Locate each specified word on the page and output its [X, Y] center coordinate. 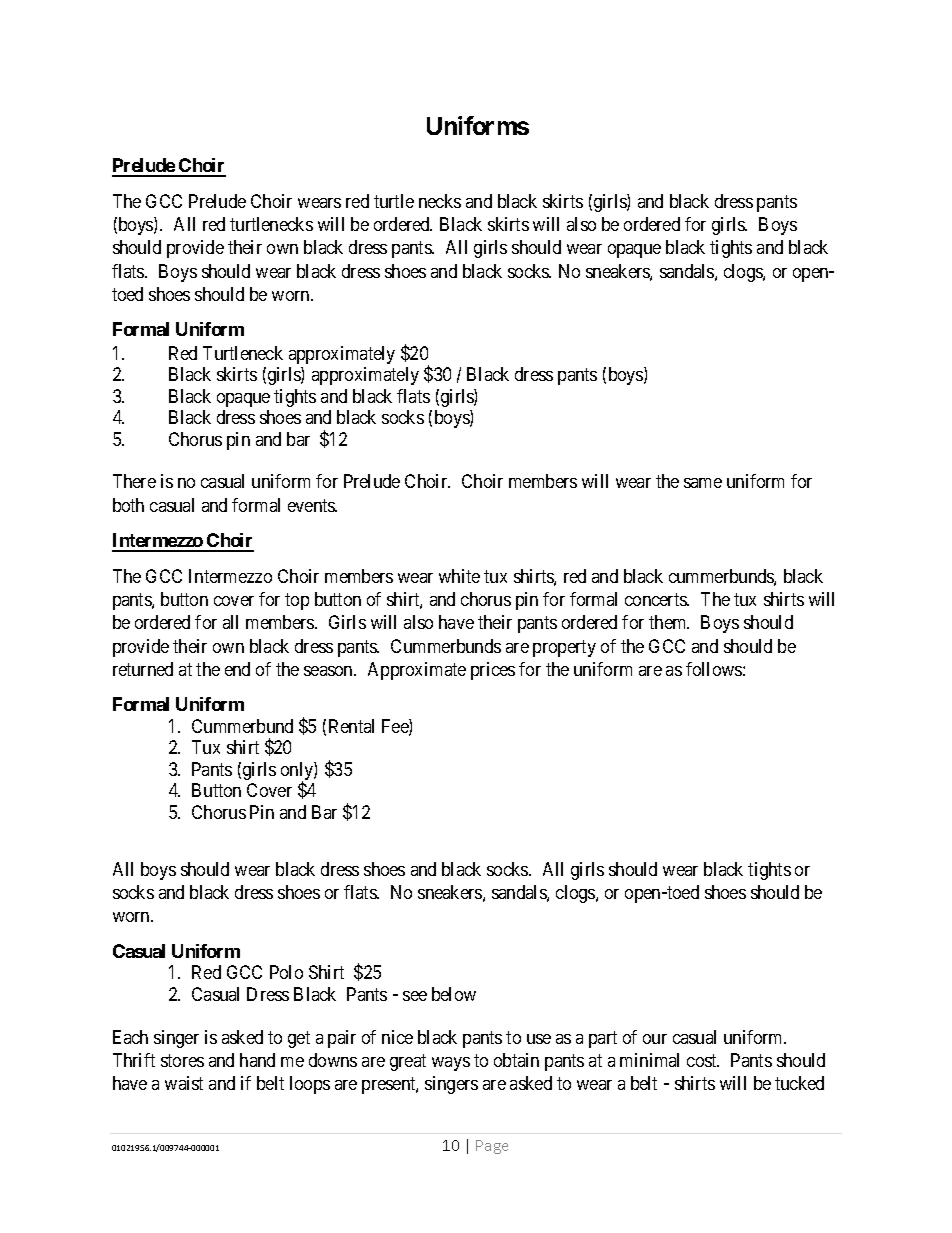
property [564, 648]
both [128, 505]
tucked [799, 1083]
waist [184, 1083]
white [459, 576]
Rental [351, 726]
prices [493, 671]
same [703, 483]
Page [492, 1147]
